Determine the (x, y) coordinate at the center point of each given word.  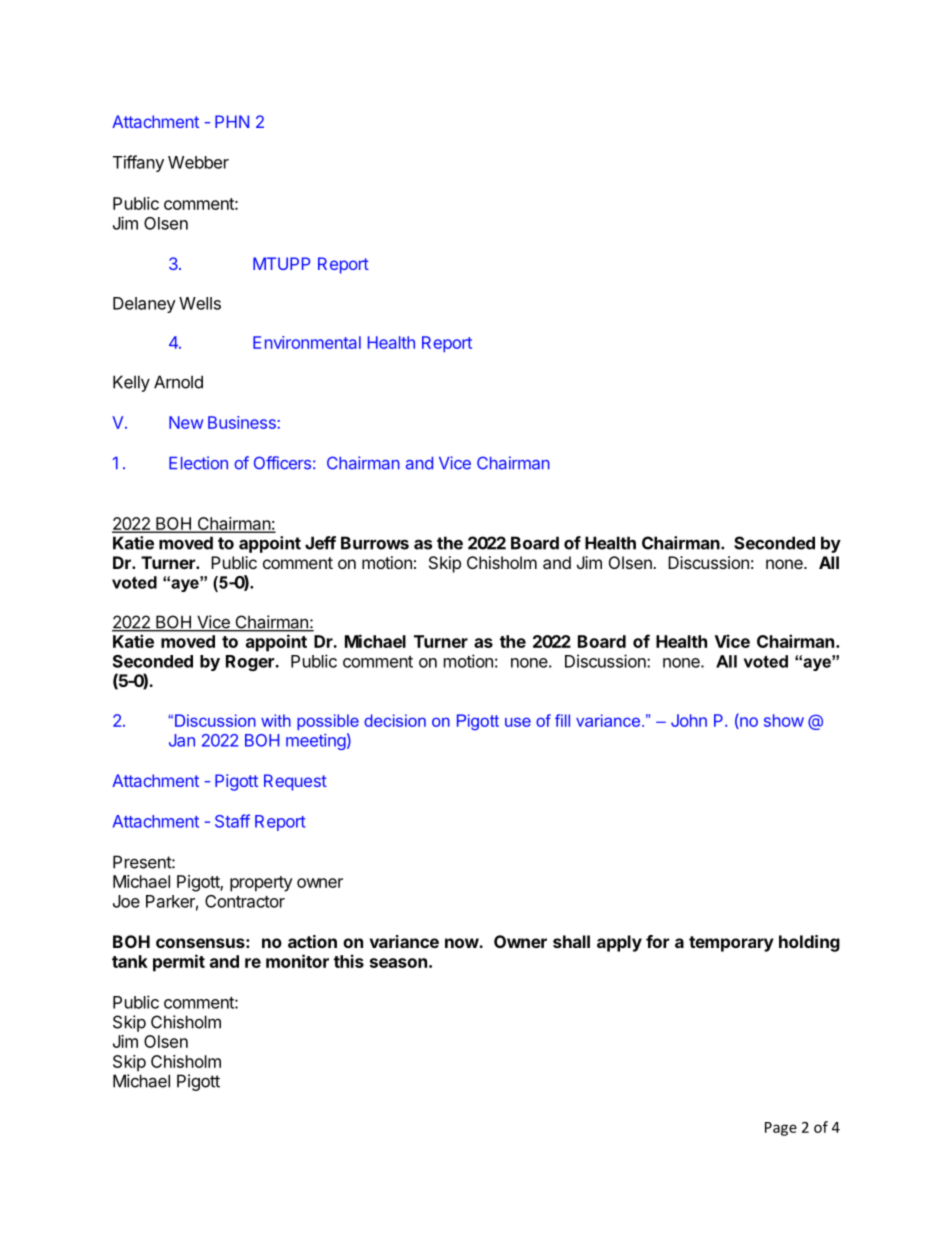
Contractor (245, 901)
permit (179, 963)
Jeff (320, 543)
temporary (731, 944)
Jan (182, 740)
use (518, 722)
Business (242, 422)
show (784, 720)
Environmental (307, 342)
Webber (198, 162)
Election (198, 463)
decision (395, 720)
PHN (232, 121)
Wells (200, 303)
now (462, 943)
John (689, 720)
